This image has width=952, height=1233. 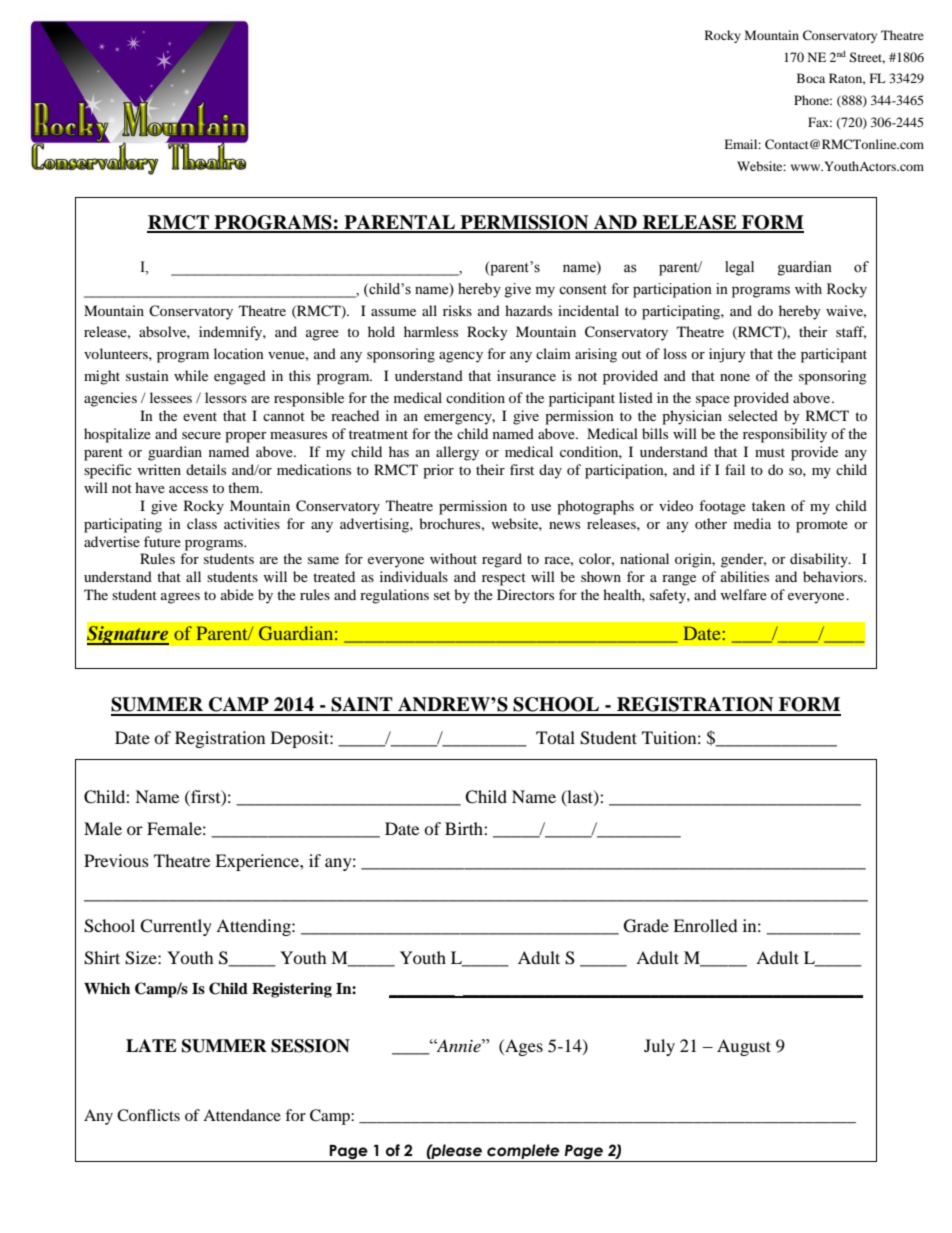 I want to click on Phone, so click(x=813, y=100).
